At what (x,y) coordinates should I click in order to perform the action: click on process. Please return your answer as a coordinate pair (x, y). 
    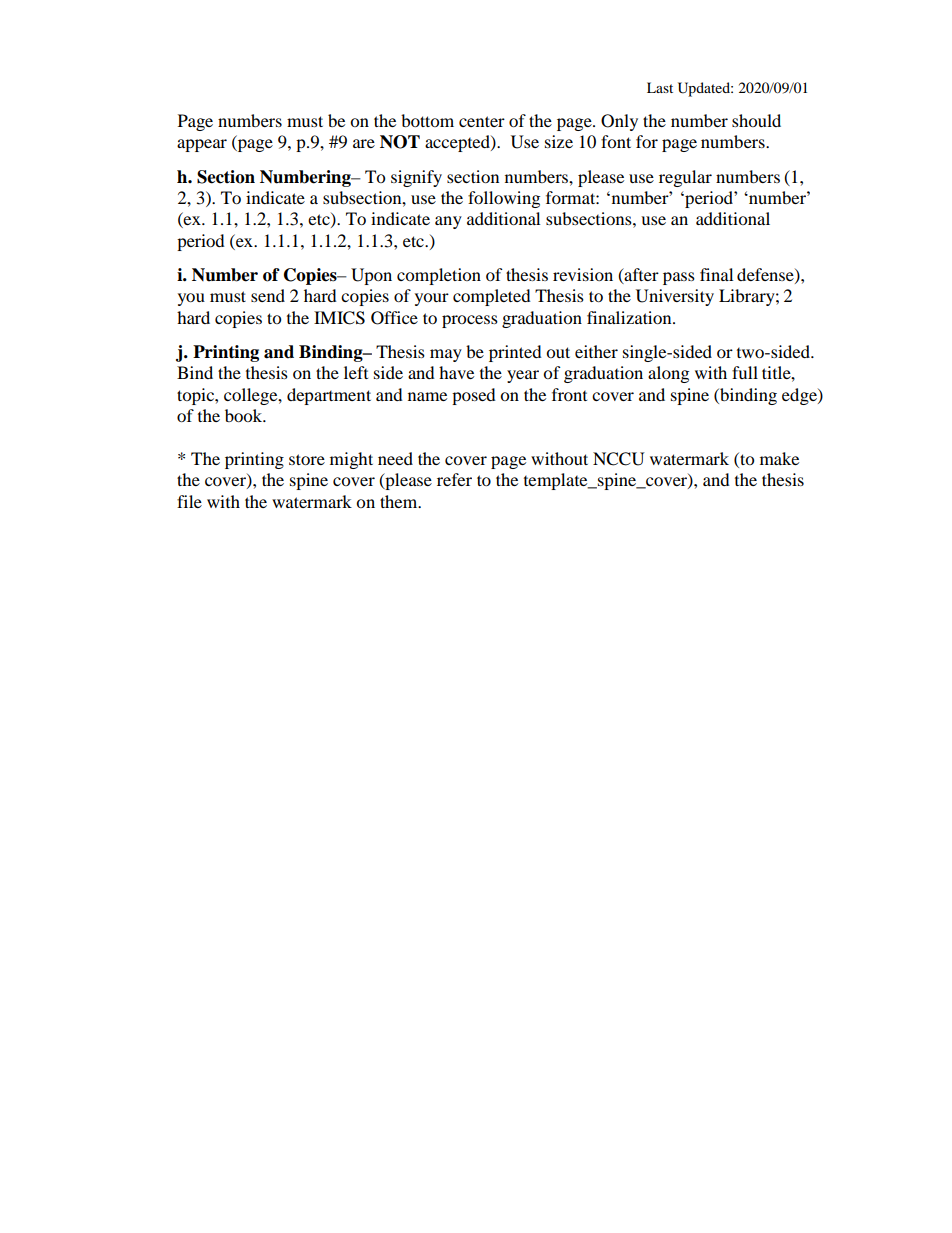
    Looking at the image, I should click on (470, 321).
